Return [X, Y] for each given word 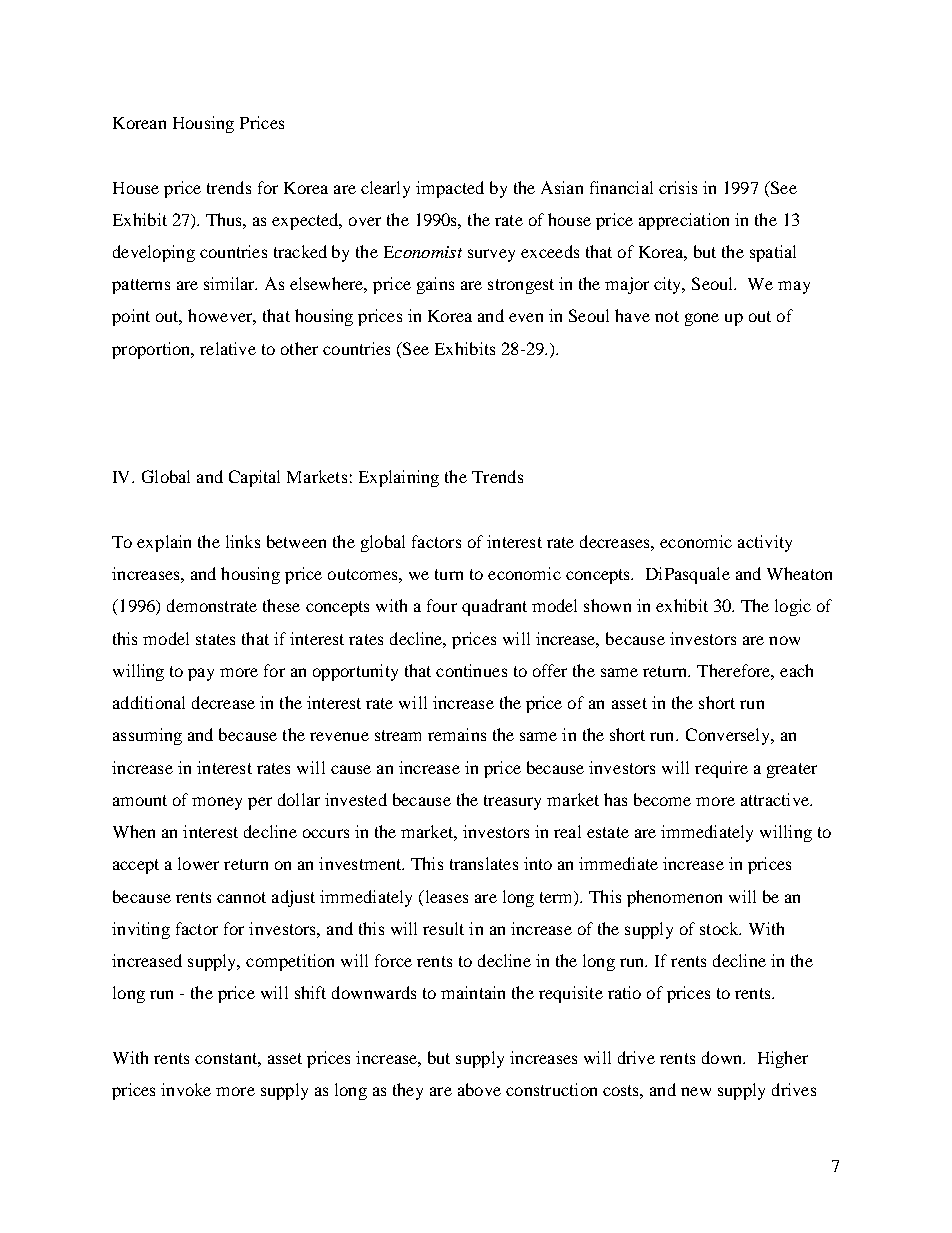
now [784, 640]
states [215, 639]
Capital [254, 478]
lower [198, 863]
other [299, 348]
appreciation [684, 221]
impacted [450, 189]
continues [471, 670]
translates [484, 863]
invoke [186, 1089]
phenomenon [674, 898]
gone [702, 319]
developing [154, 253]
